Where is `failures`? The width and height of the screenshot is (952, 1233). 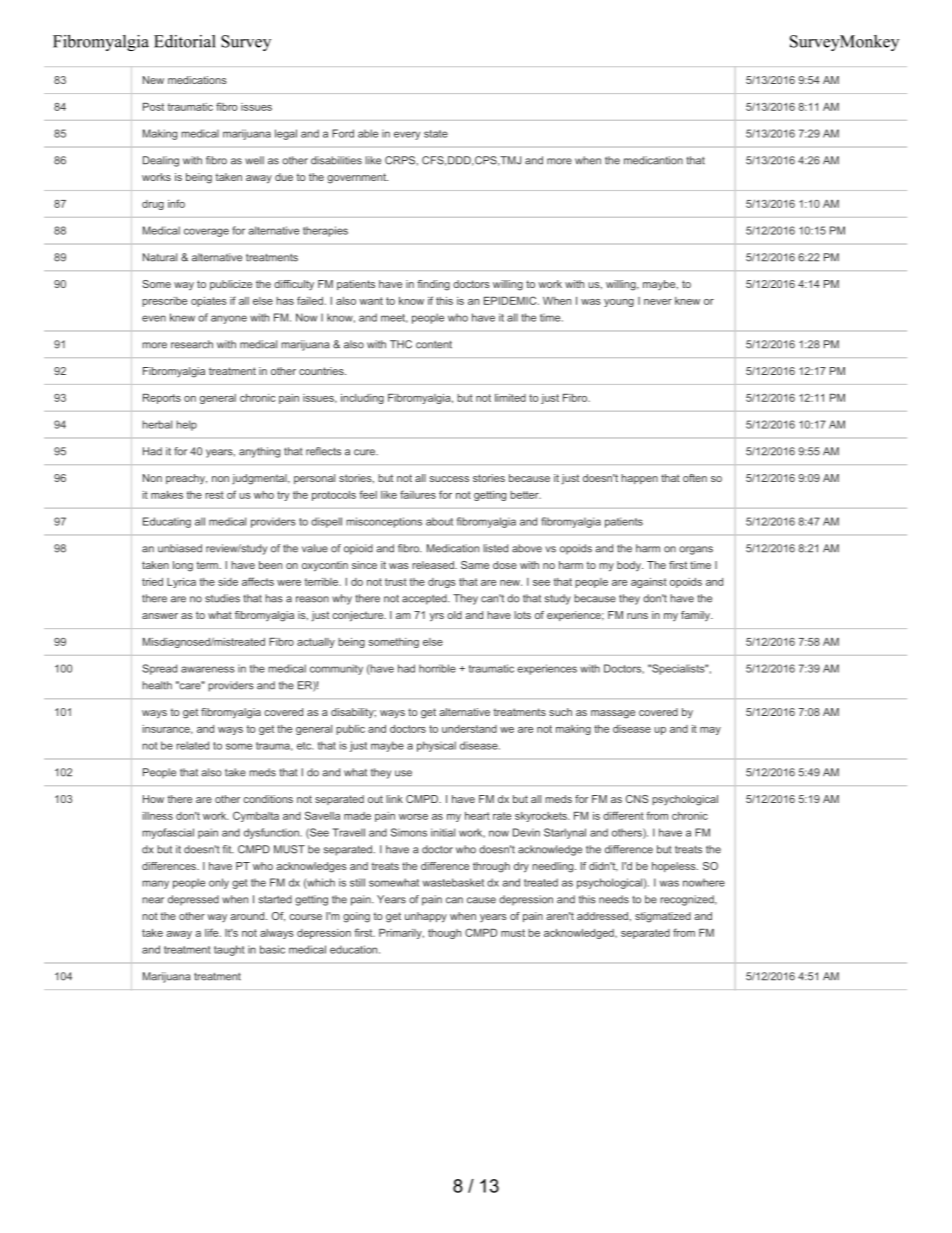 failures is located at coordinates (418, 494).
